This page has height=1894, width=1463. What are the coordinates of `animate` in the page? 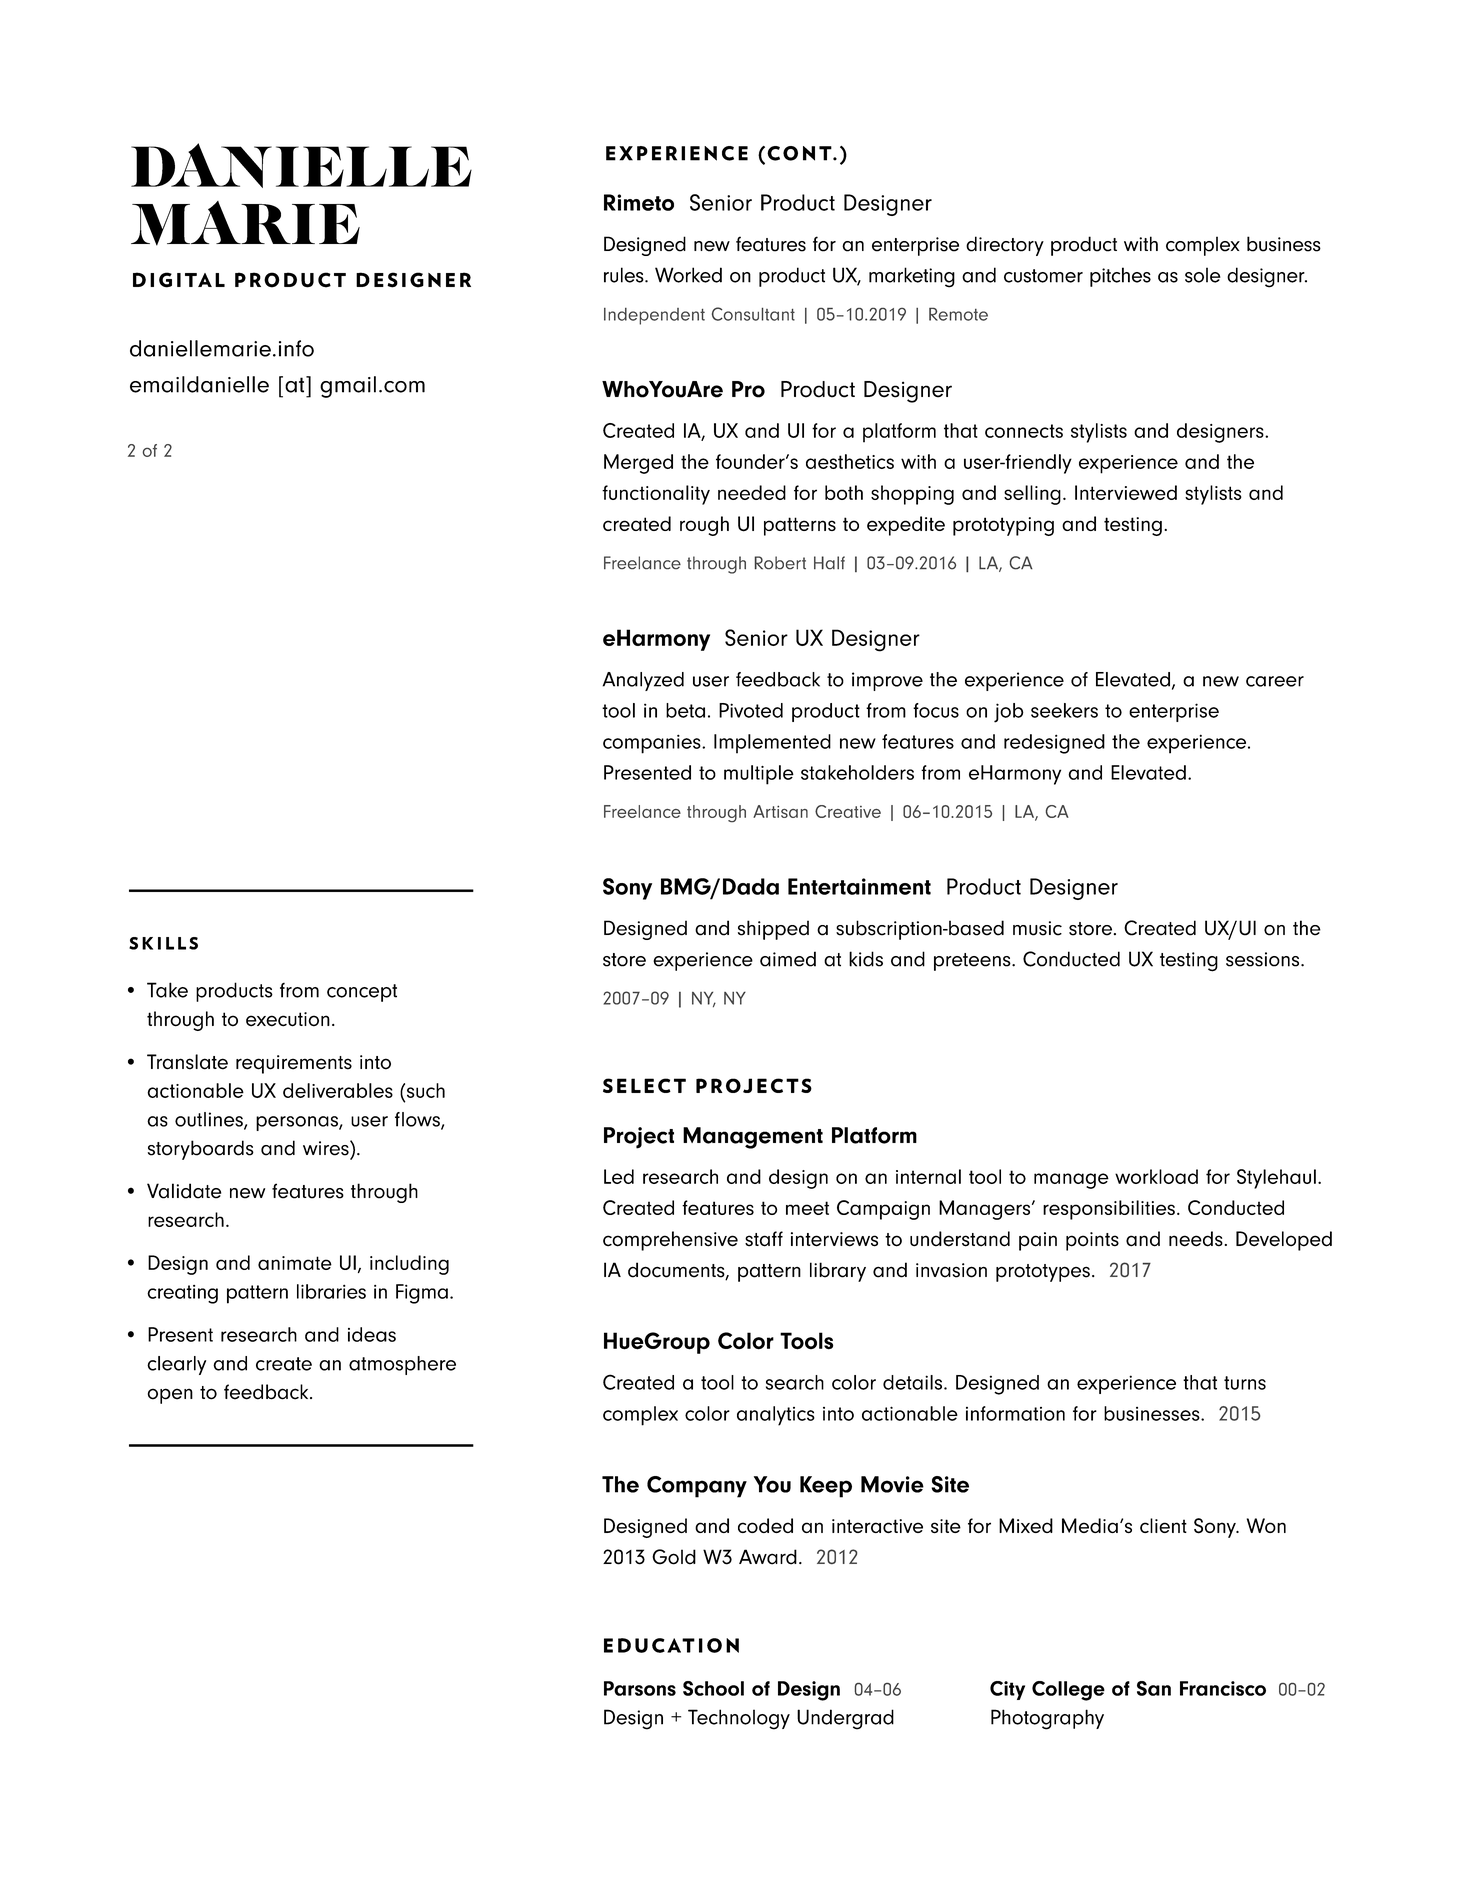 It's located at (295, 1263).
